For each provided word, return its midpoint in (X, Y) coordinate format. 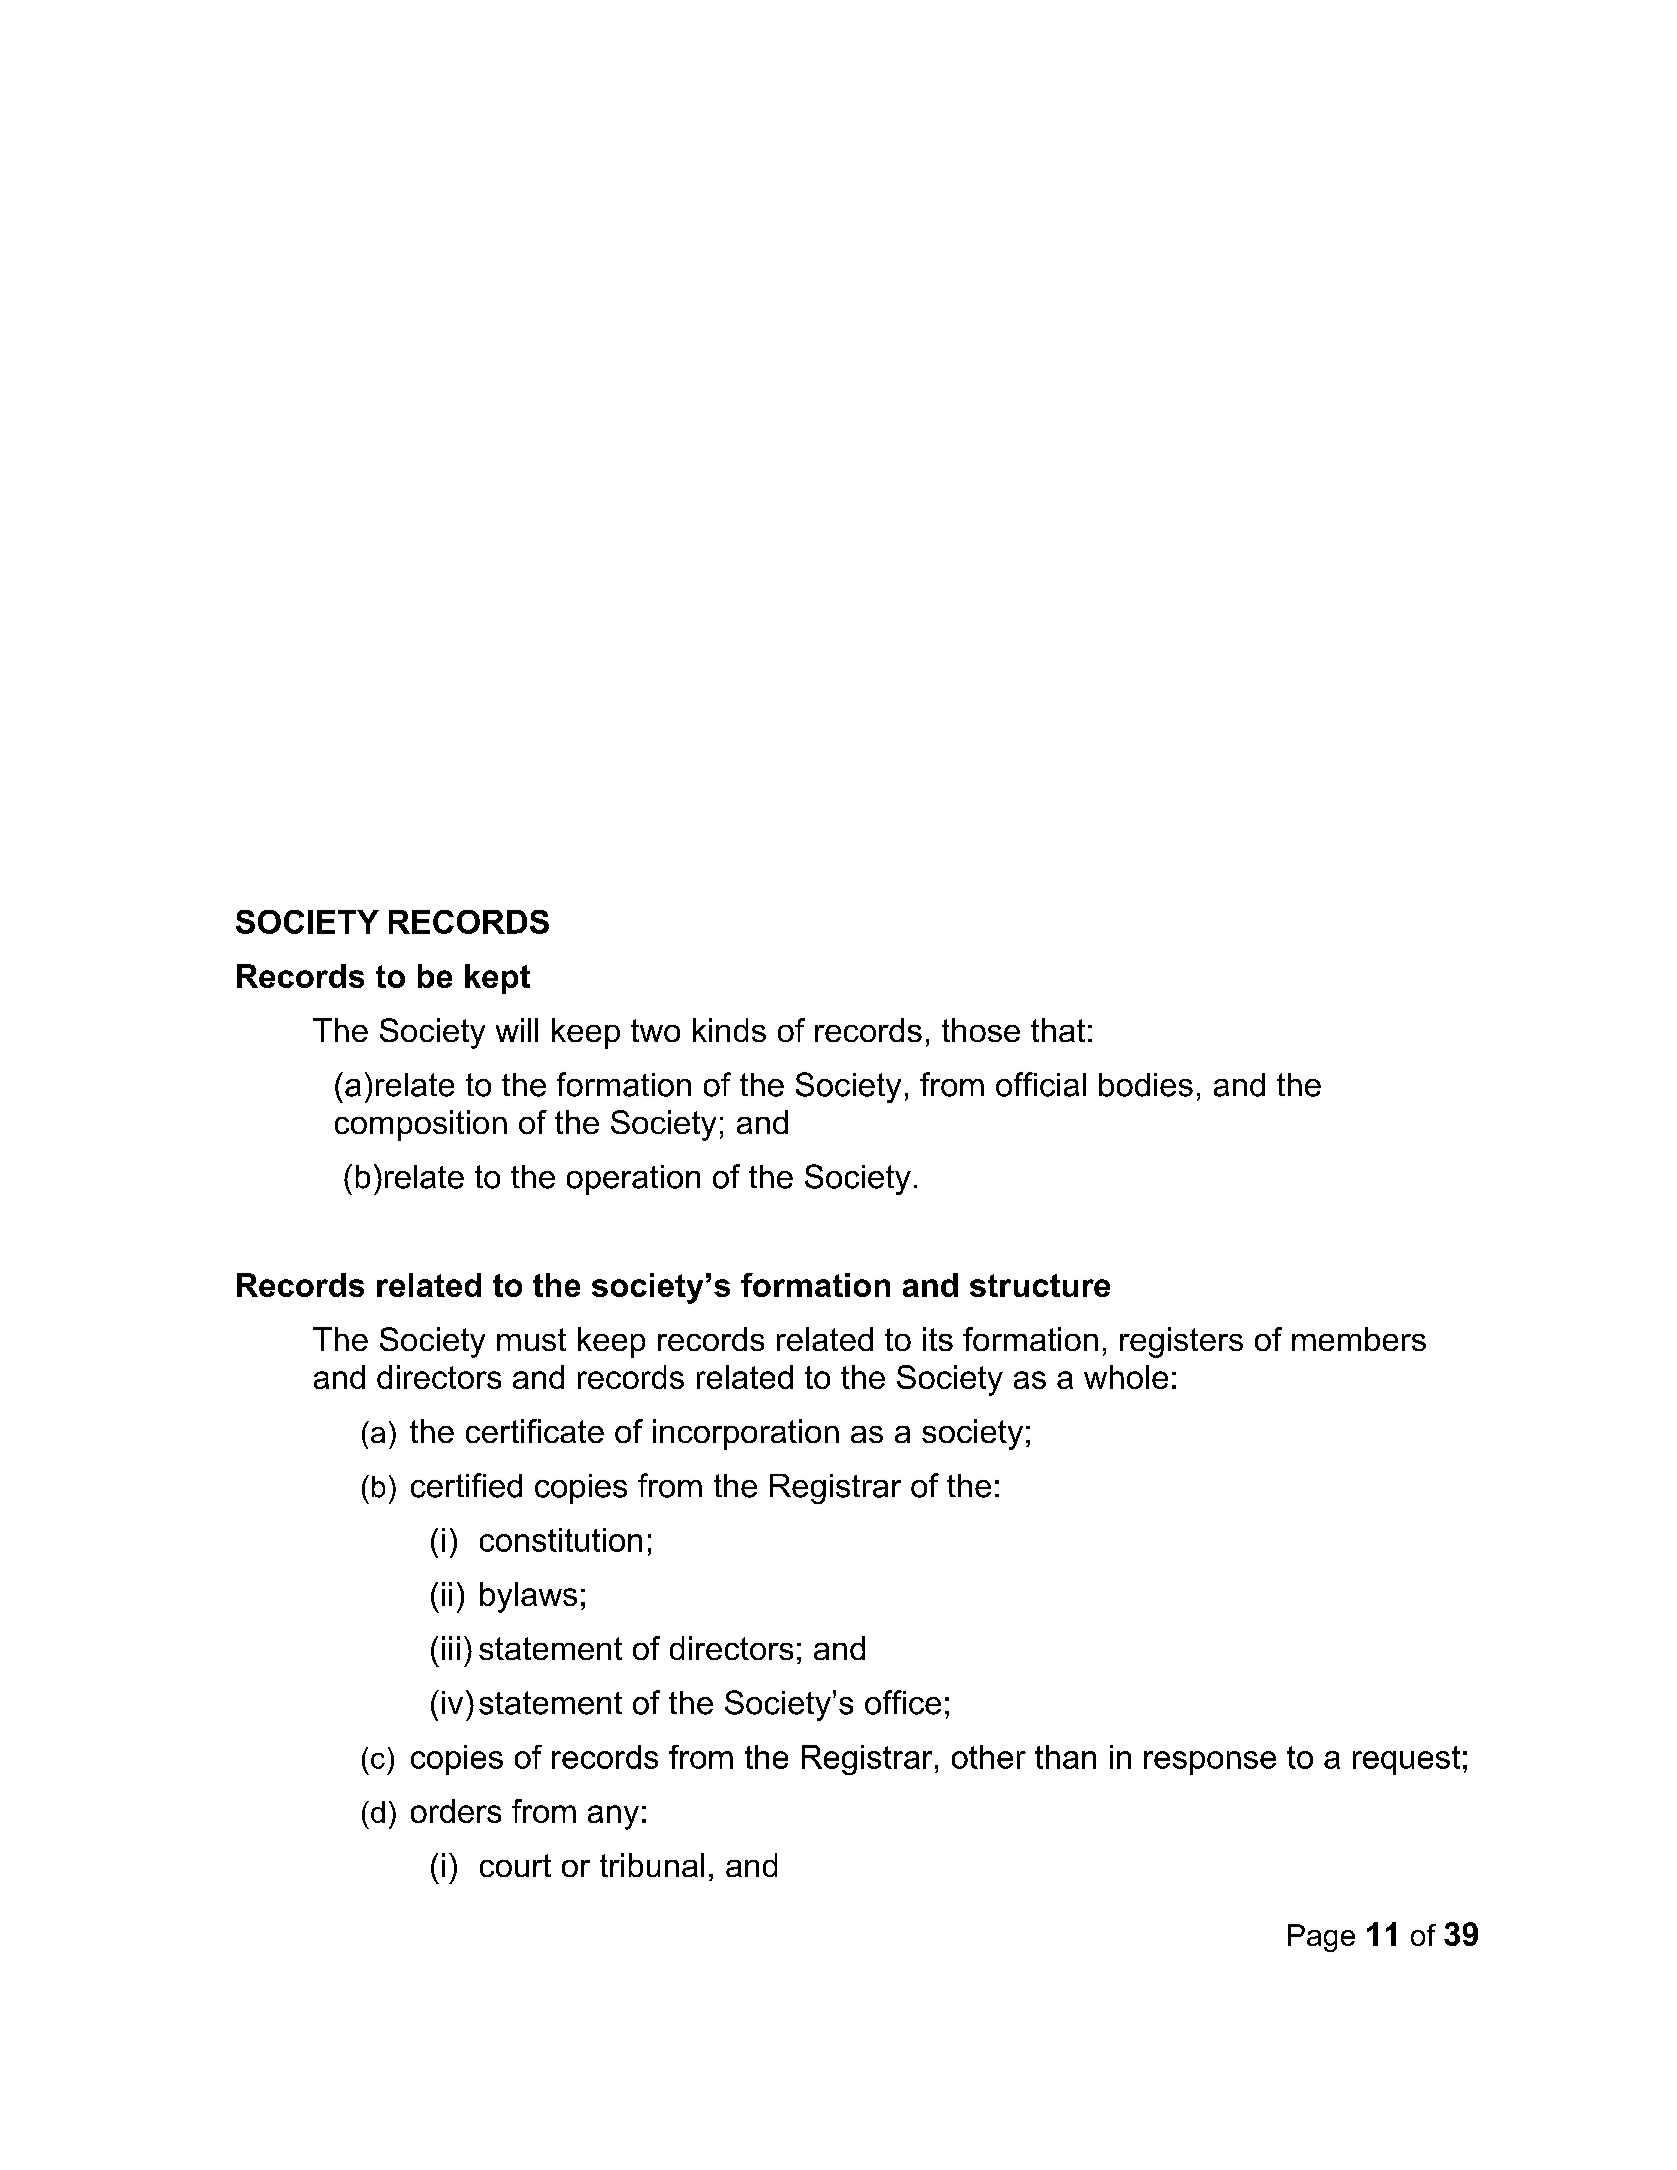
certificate (535, 1431)
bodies (1146, 1085)
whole (1126, 1377)
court (515, 1865)
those (981, 1030)
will (517, 1030)
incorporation (746, 1434)
